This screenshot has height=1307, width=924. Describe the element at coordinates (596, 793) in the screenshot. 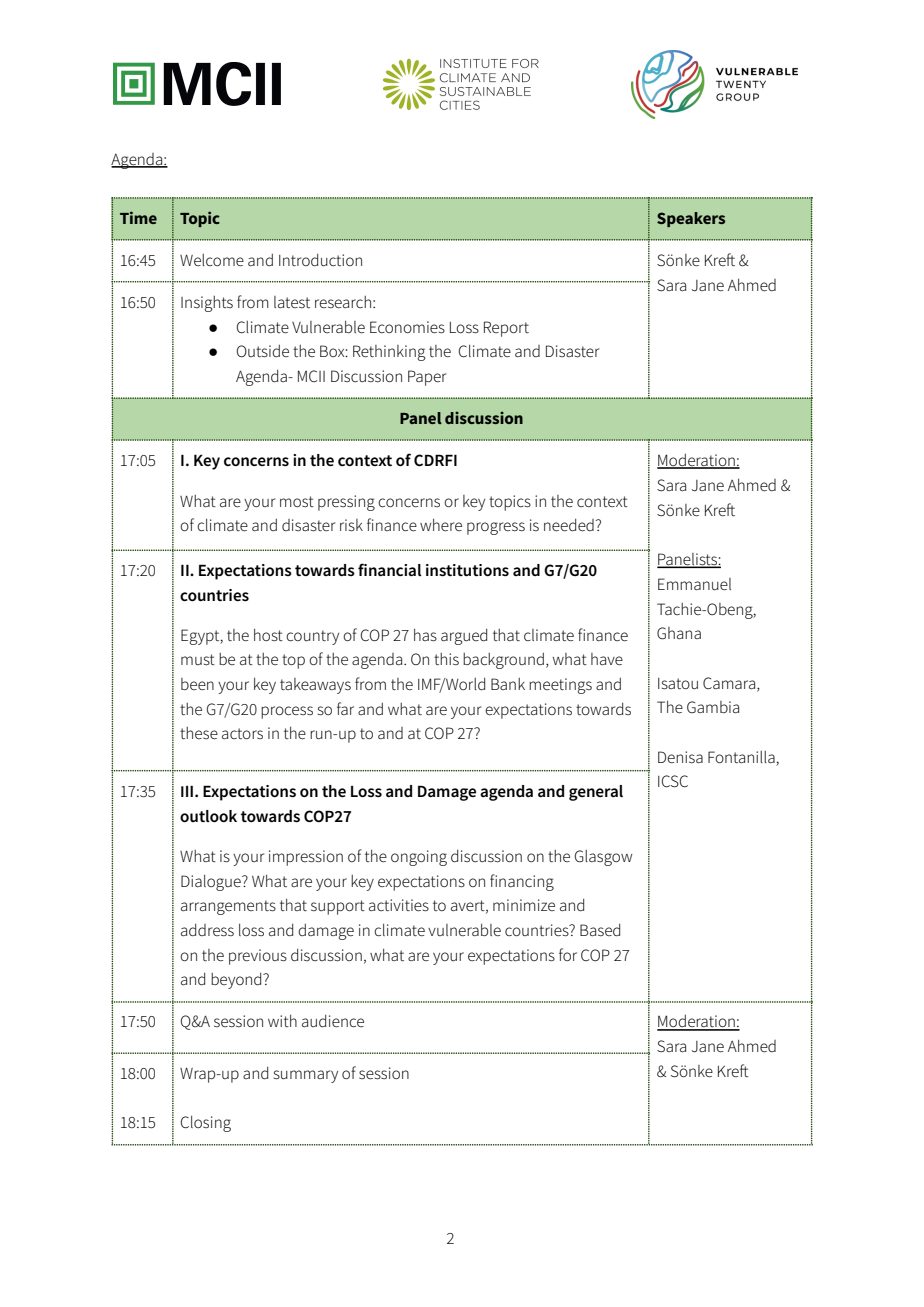

I see `general` at that location.
